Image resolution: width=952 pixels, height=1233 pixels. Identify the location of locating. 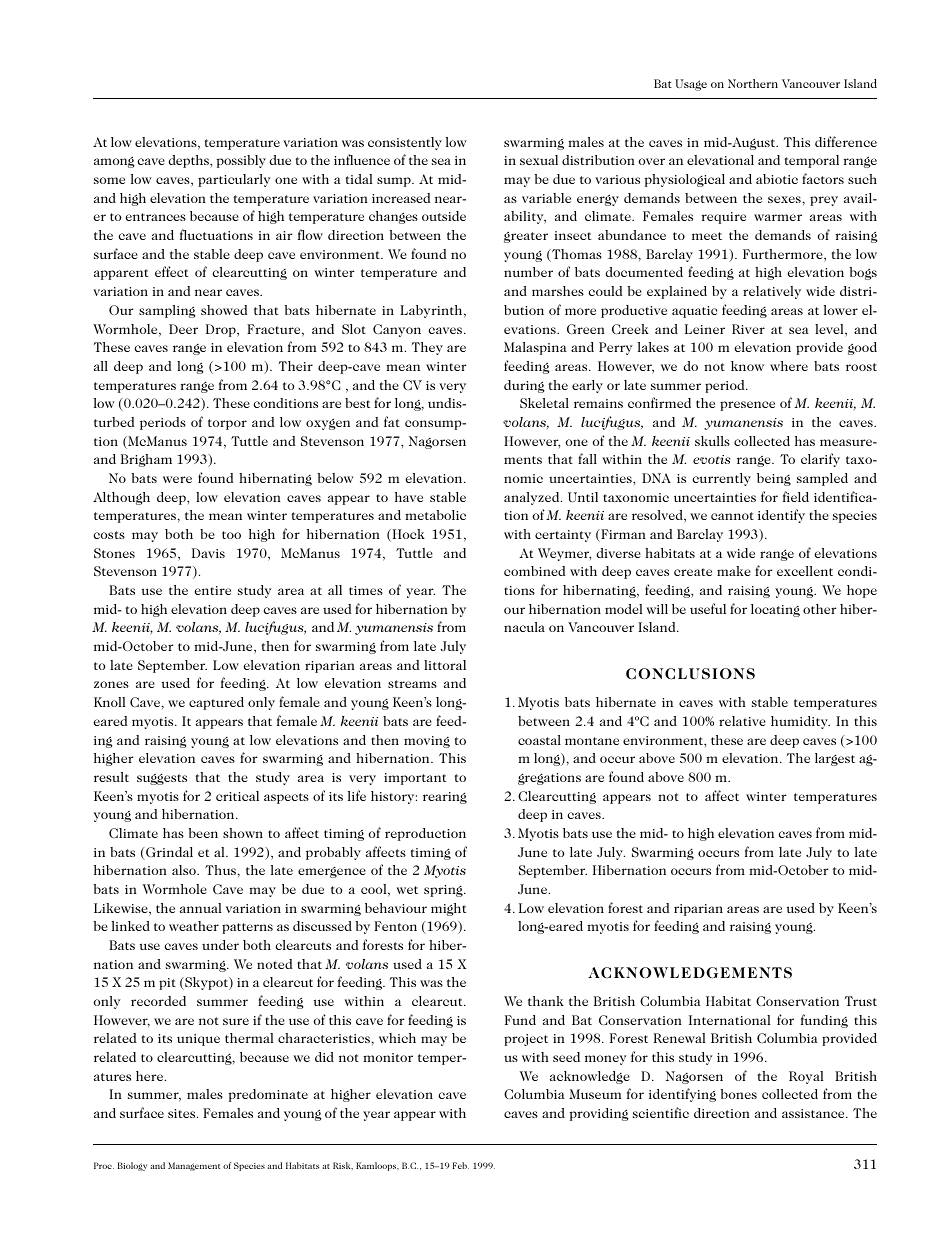
(775, 610).
